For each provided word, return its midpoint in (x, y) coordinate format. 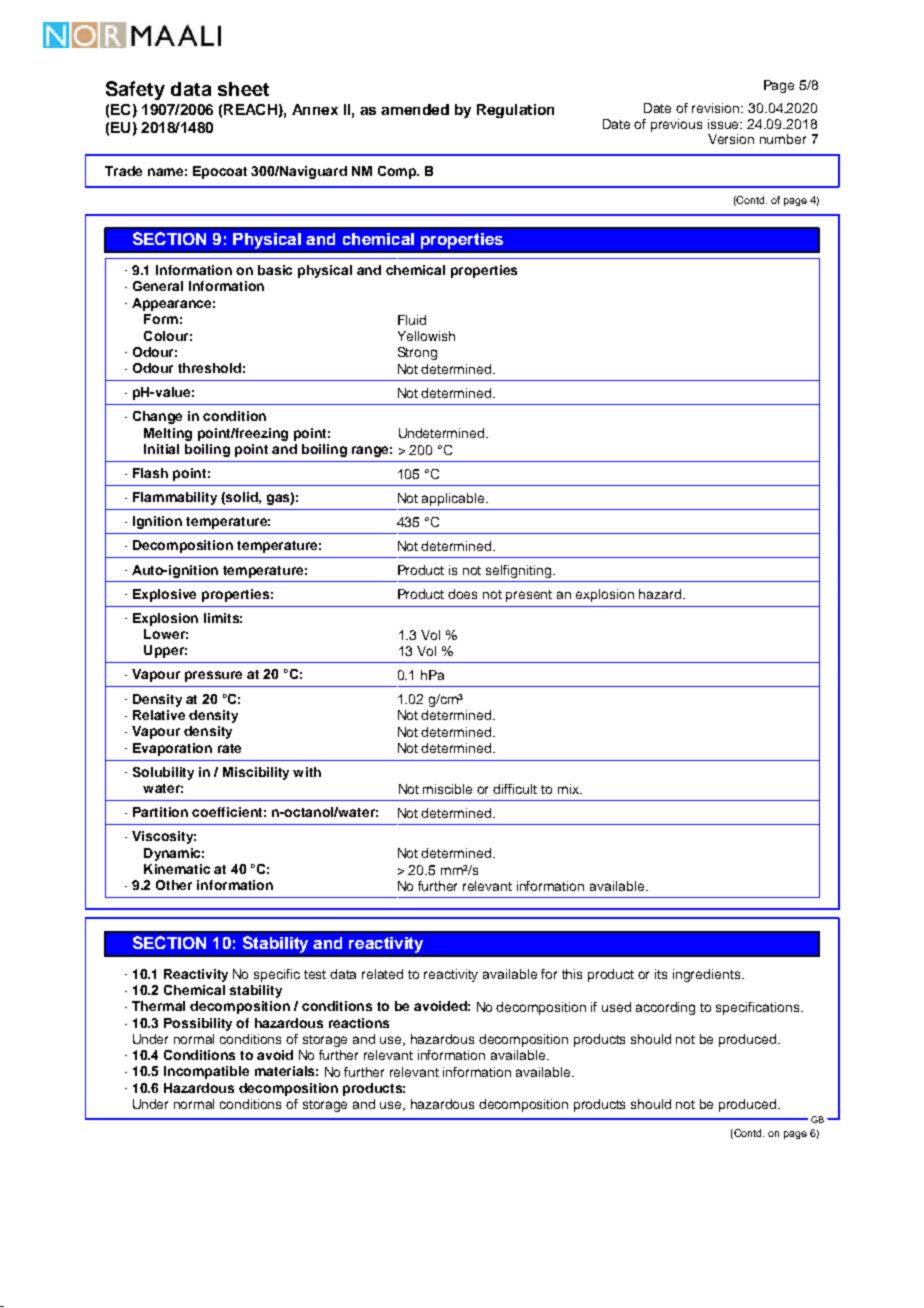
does (462, 594)
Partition (160, 812)
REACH (250, 109)
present (529, 596)
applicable (454, 499)
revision (717, 108)
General (158, 286)
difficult (515, 789)
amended (415, 109)
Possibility (198, 1024)
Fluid (412, 320)
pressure (213, 676)
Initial (161, 449)
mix (569, 789)
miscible (447, 789)
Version (731, 139)
